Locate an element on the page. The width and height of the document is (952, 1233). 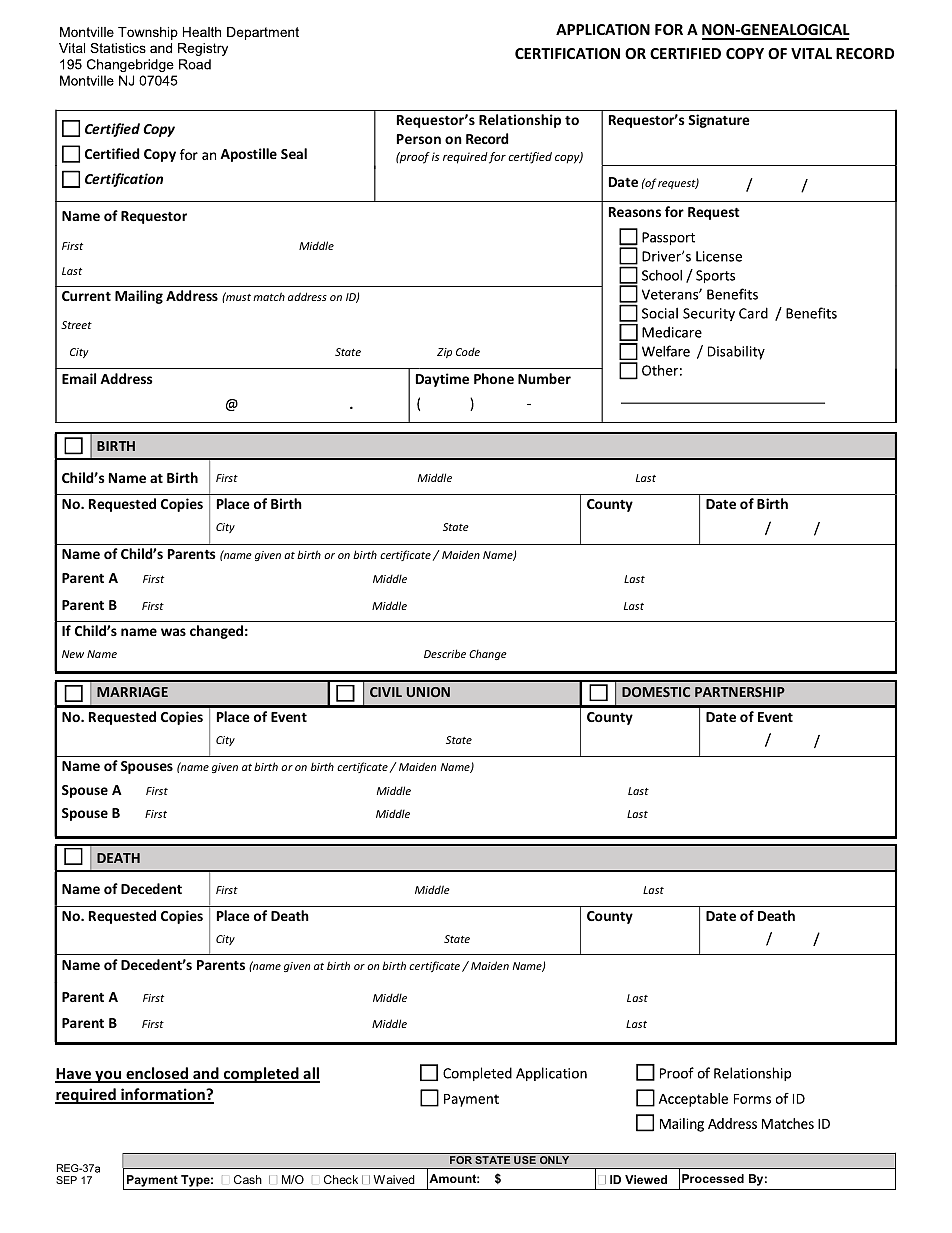
Processed is located at coordinates (713, 1178).
